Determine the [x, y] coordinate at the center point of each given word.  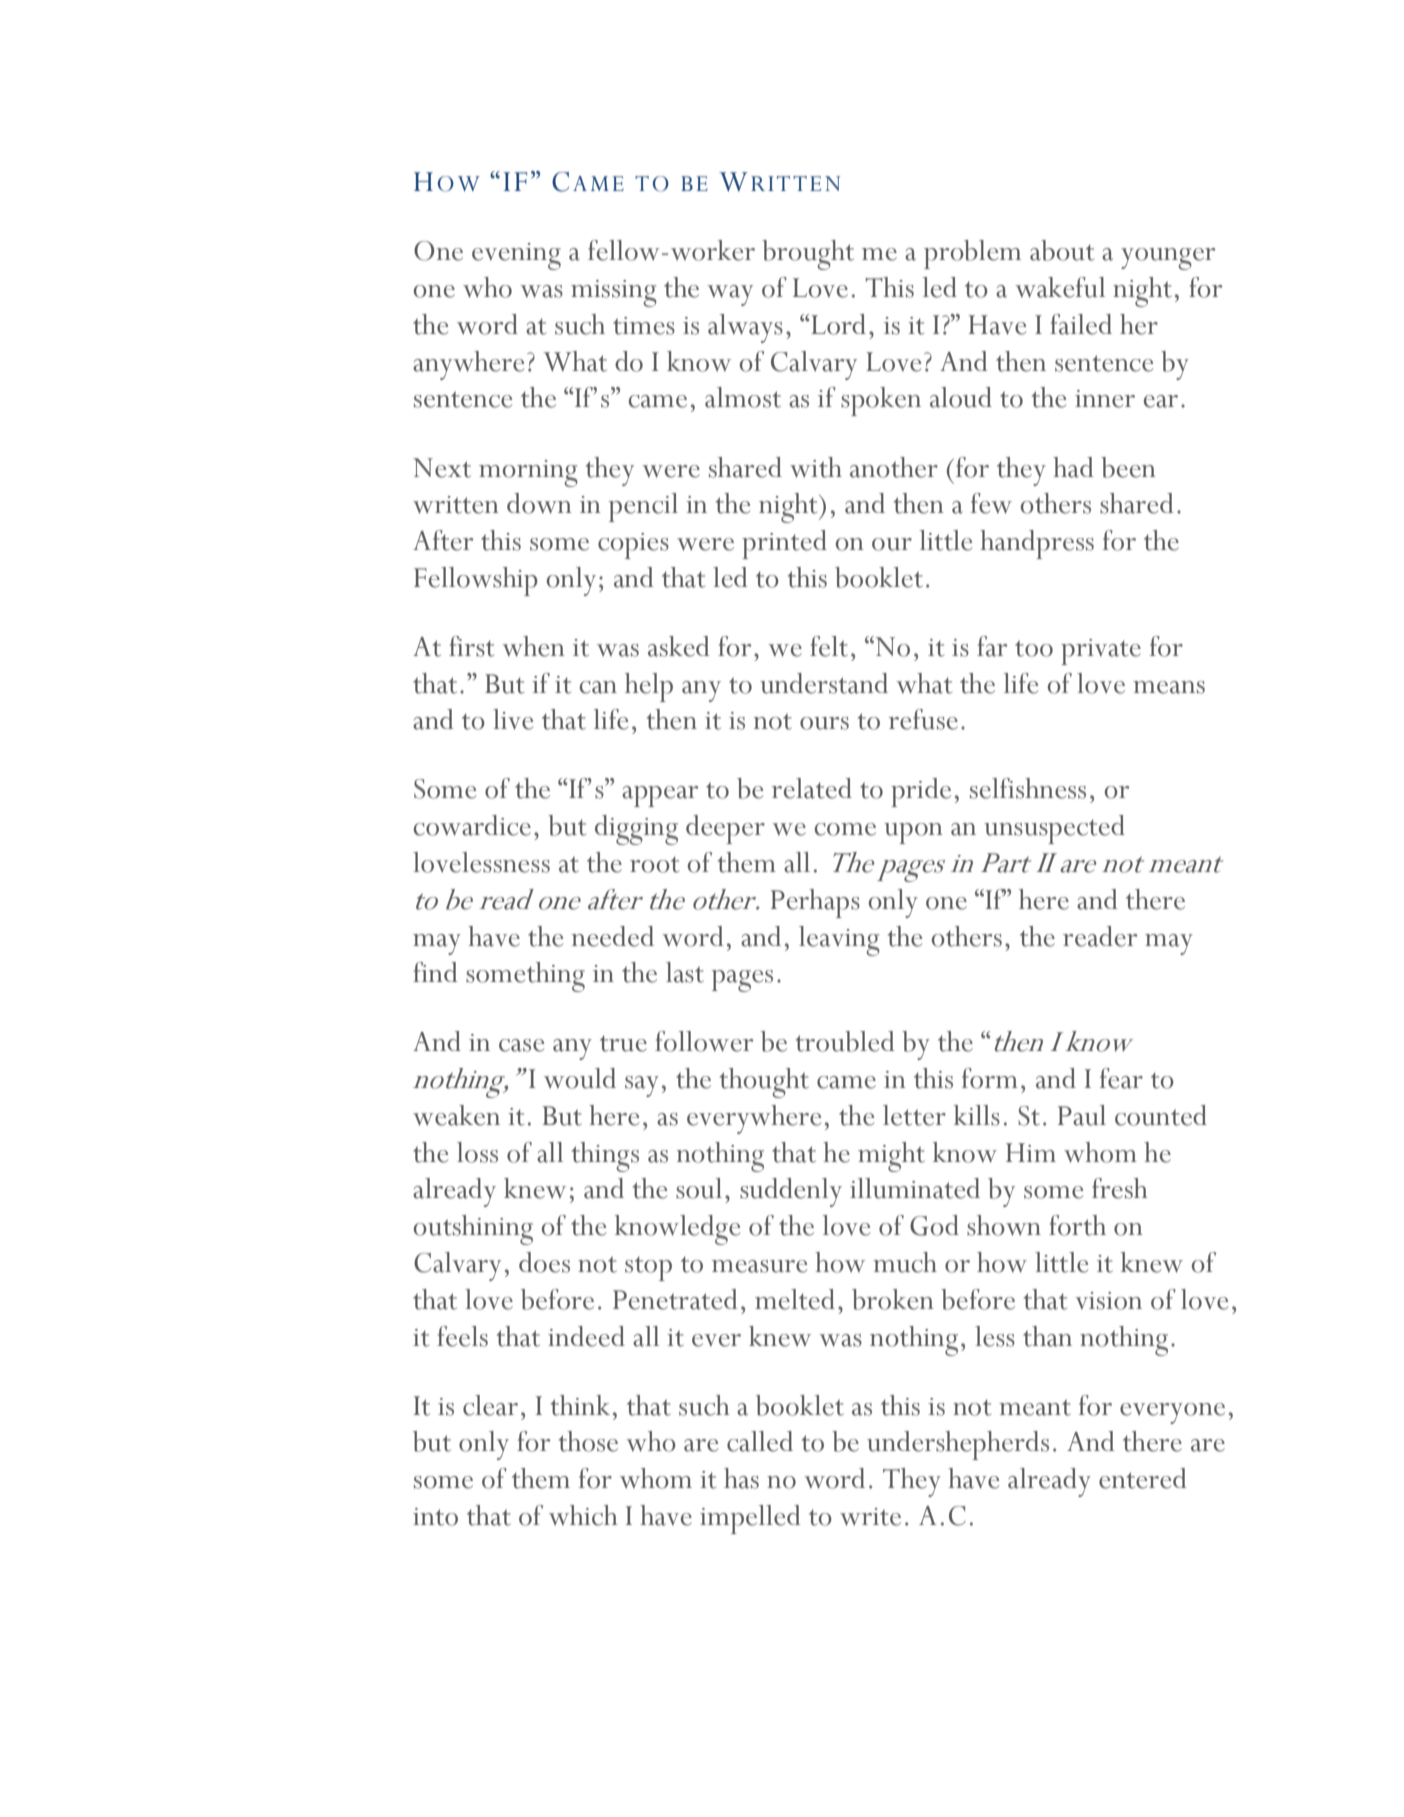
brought [808, 255]
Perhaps [815, 903]
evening [516, 256]
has [741, 1478]
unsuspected [1054, 829]
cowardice [472, 825]
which [583, 1515]
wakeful [1060, 287]
